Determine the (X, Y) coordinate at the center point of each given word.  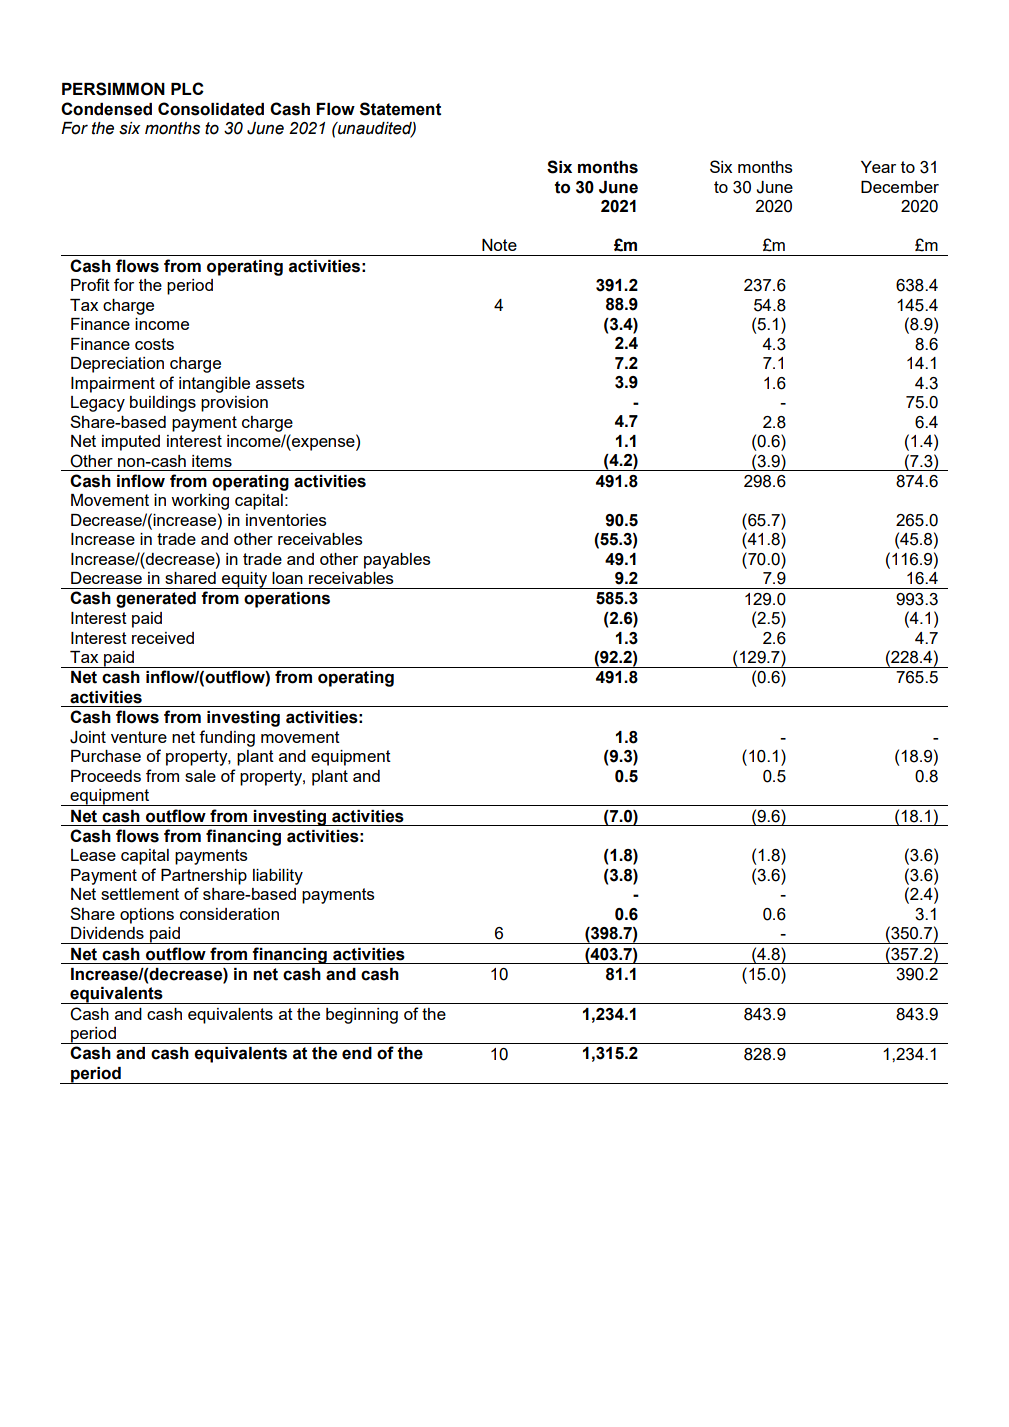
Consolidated (211, 109)
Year (878, 167)
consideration (229, 914)
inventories (286, 520)
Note (499, 245)
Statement (400, 109)
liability (278, 877)
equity (244, 580)
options (147, 916)
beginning (362, 1016)
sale (200, 776)
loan (287, 578)
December (900, 187)
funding (227, 738)
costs (154, 344)
